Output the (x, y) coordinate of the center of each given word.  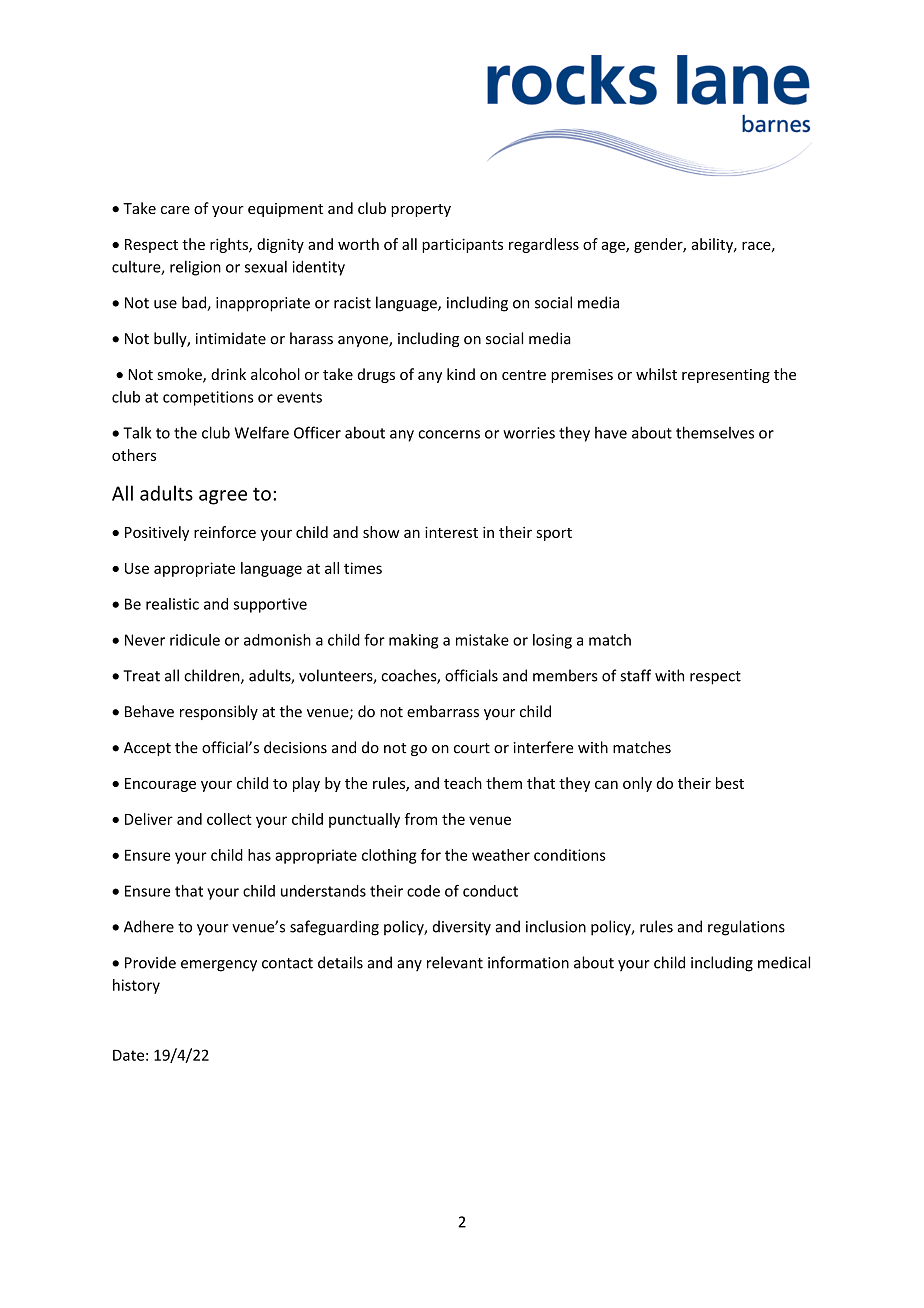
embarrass (443, 711)
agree (223, 497)
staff (635, 675)
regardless (544, 245)
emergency (219, 966)
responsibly (219, 712)
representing (726, 376)
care (175, 210)
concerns (449, 434)
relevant (455, 962)
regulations (746, 928)
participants (462, 245)
